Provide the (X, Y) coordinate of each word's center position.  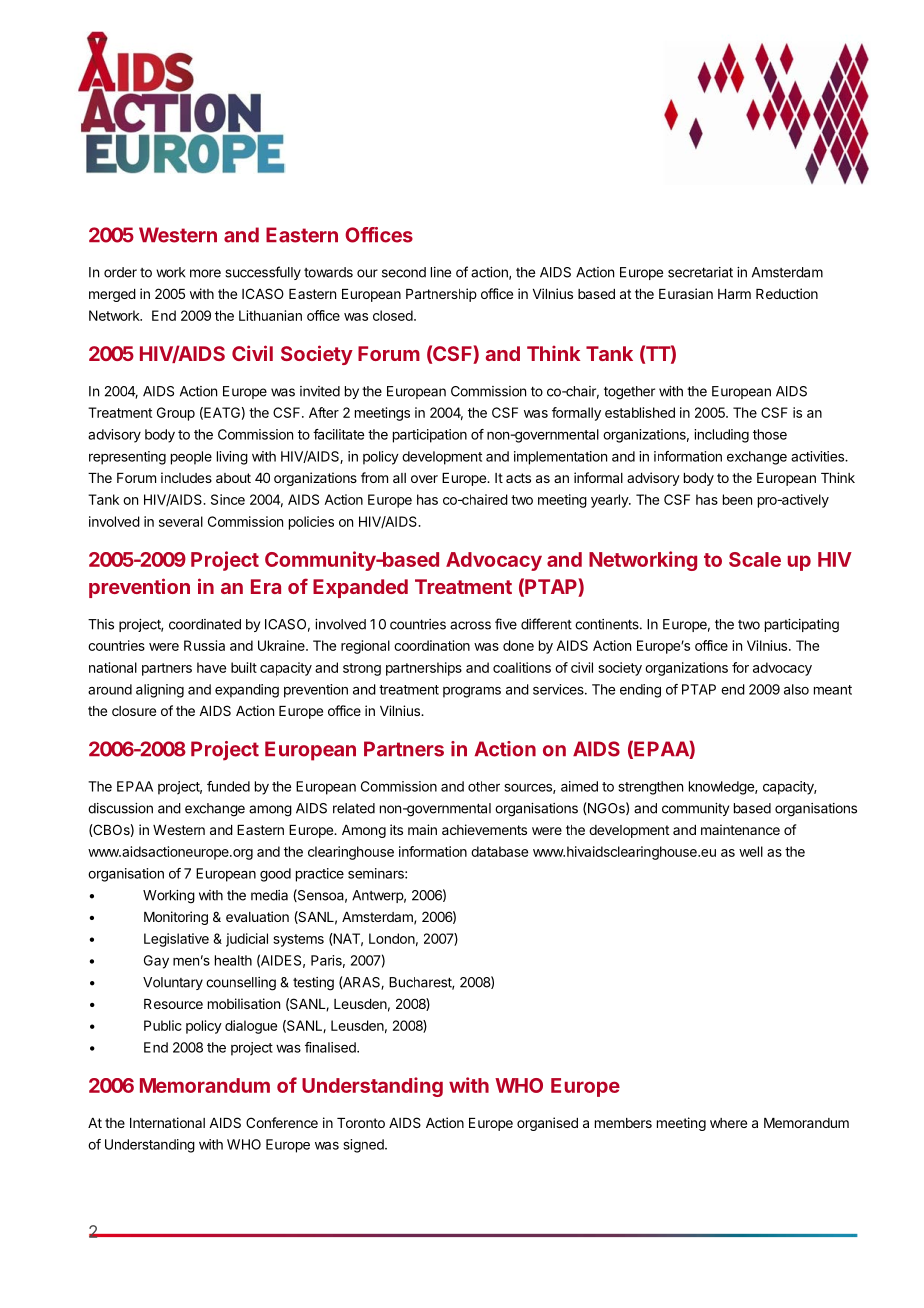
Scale (755, 559)
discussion (120, 808)
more (205, 273)
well (751, 851)
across (470, 625)
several (181, 521)
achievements (484, 829)
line (441, 272)
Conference (282, 1122)
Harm (734, 294)
